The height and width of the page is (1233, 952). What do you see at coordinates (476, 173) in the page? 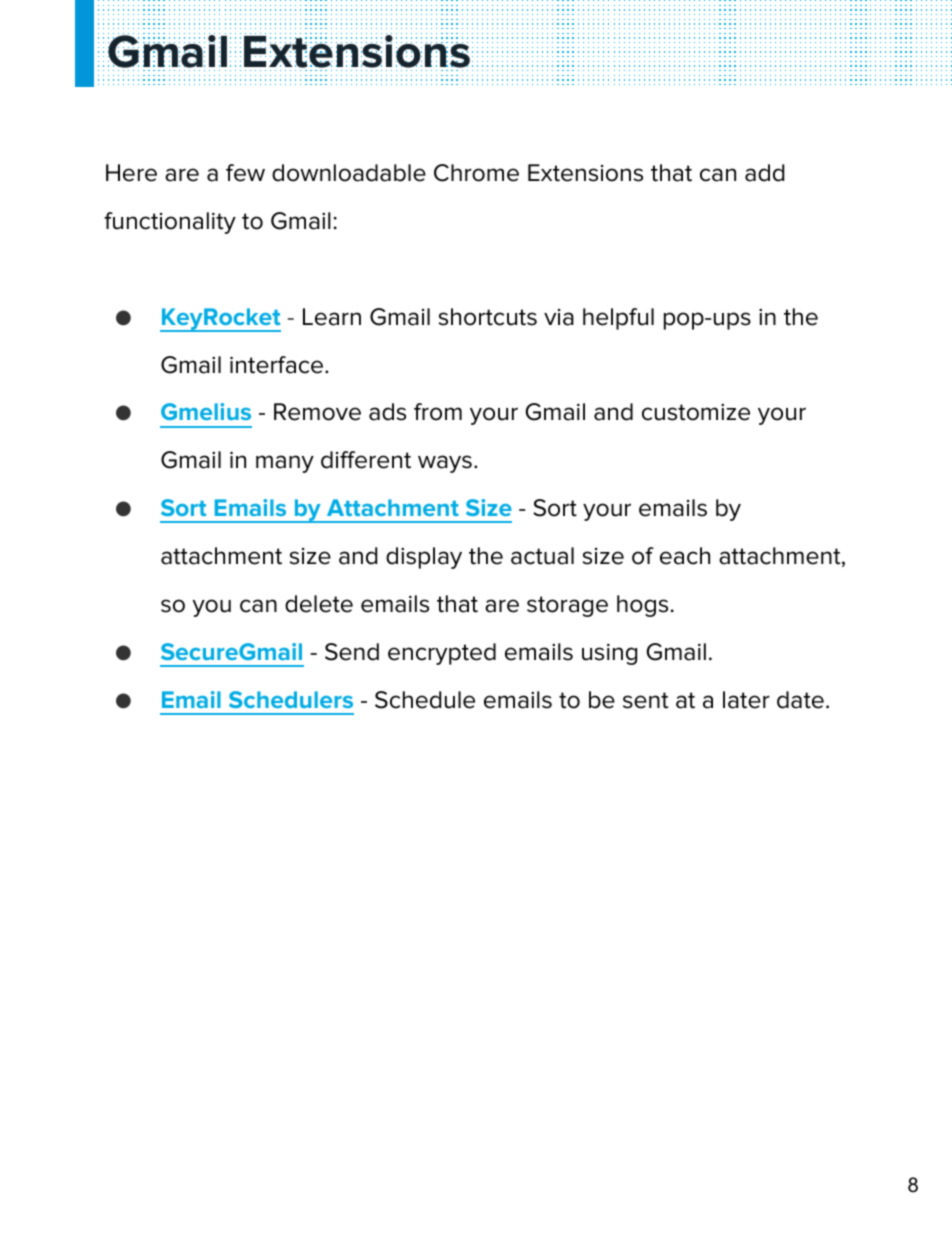
I see `Chrome` at bounding box center [476, 173].
